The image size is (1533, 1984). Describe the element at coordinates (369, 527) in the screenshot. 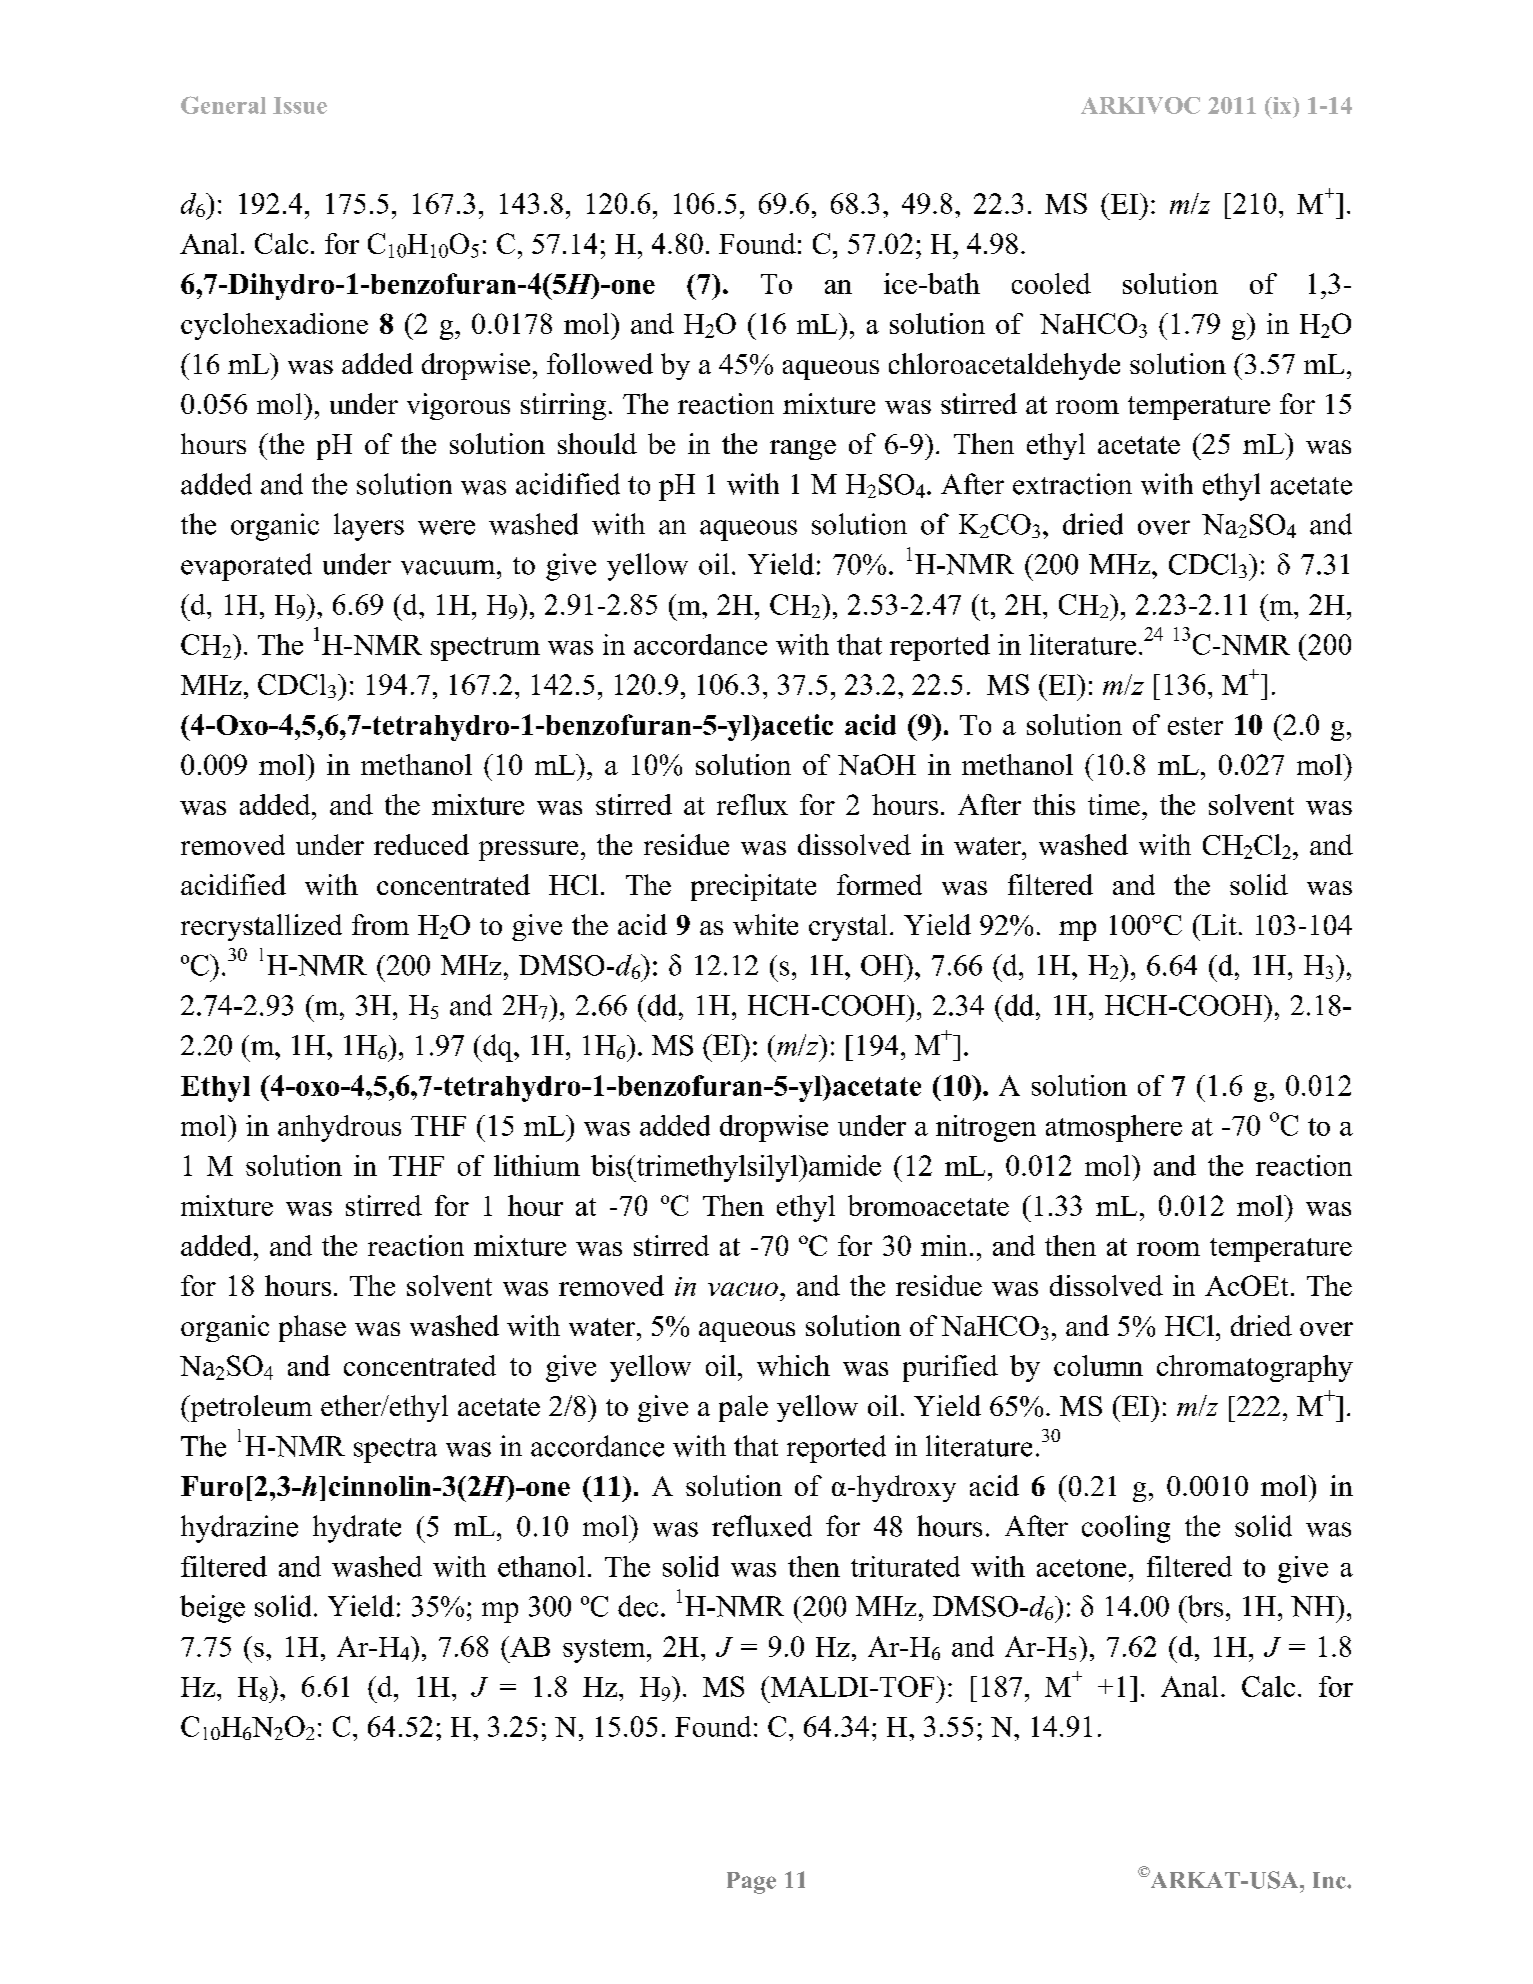

I see `layers` at that location.
